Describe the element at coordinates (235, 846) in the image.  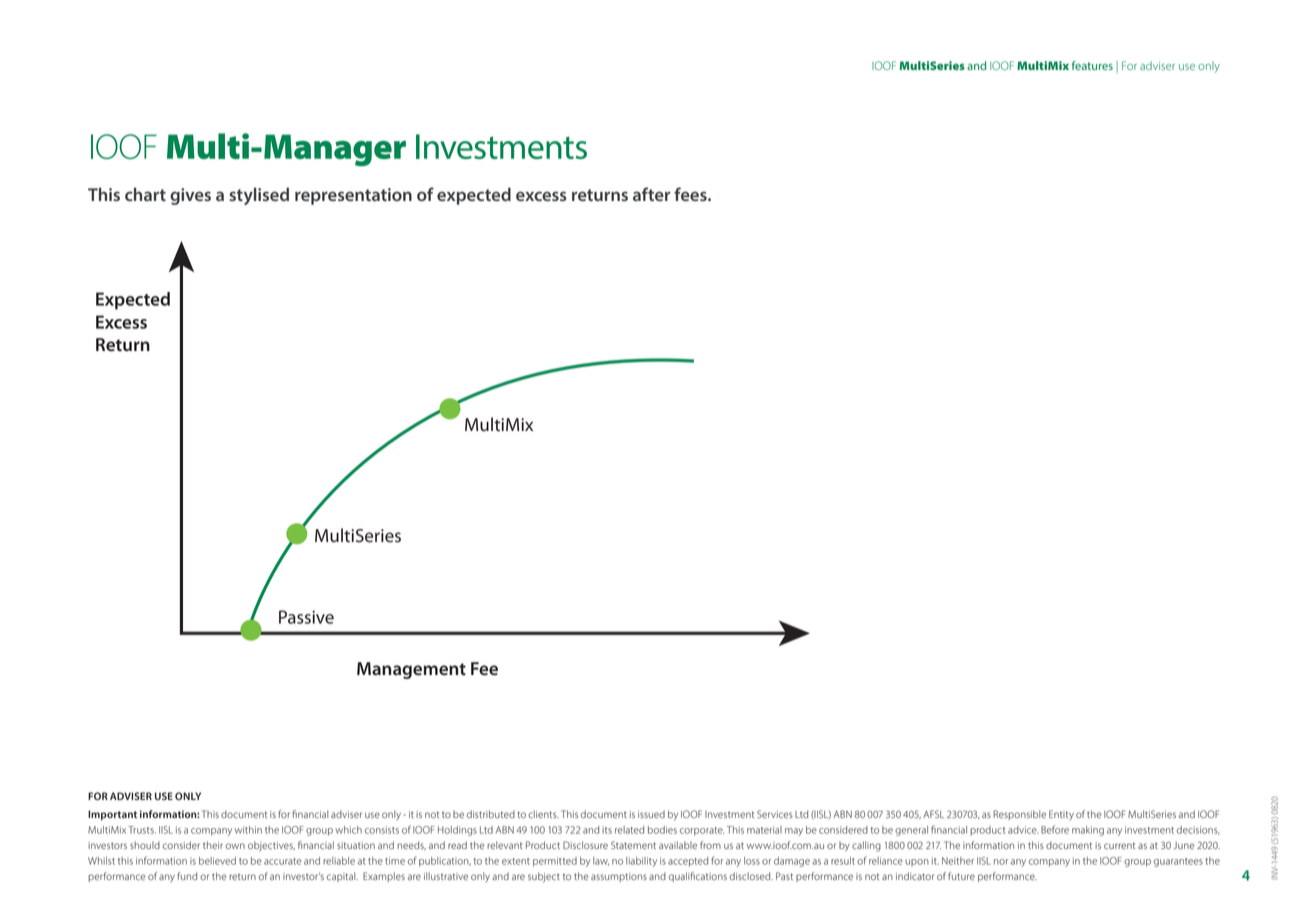
I see `own` at that location.
